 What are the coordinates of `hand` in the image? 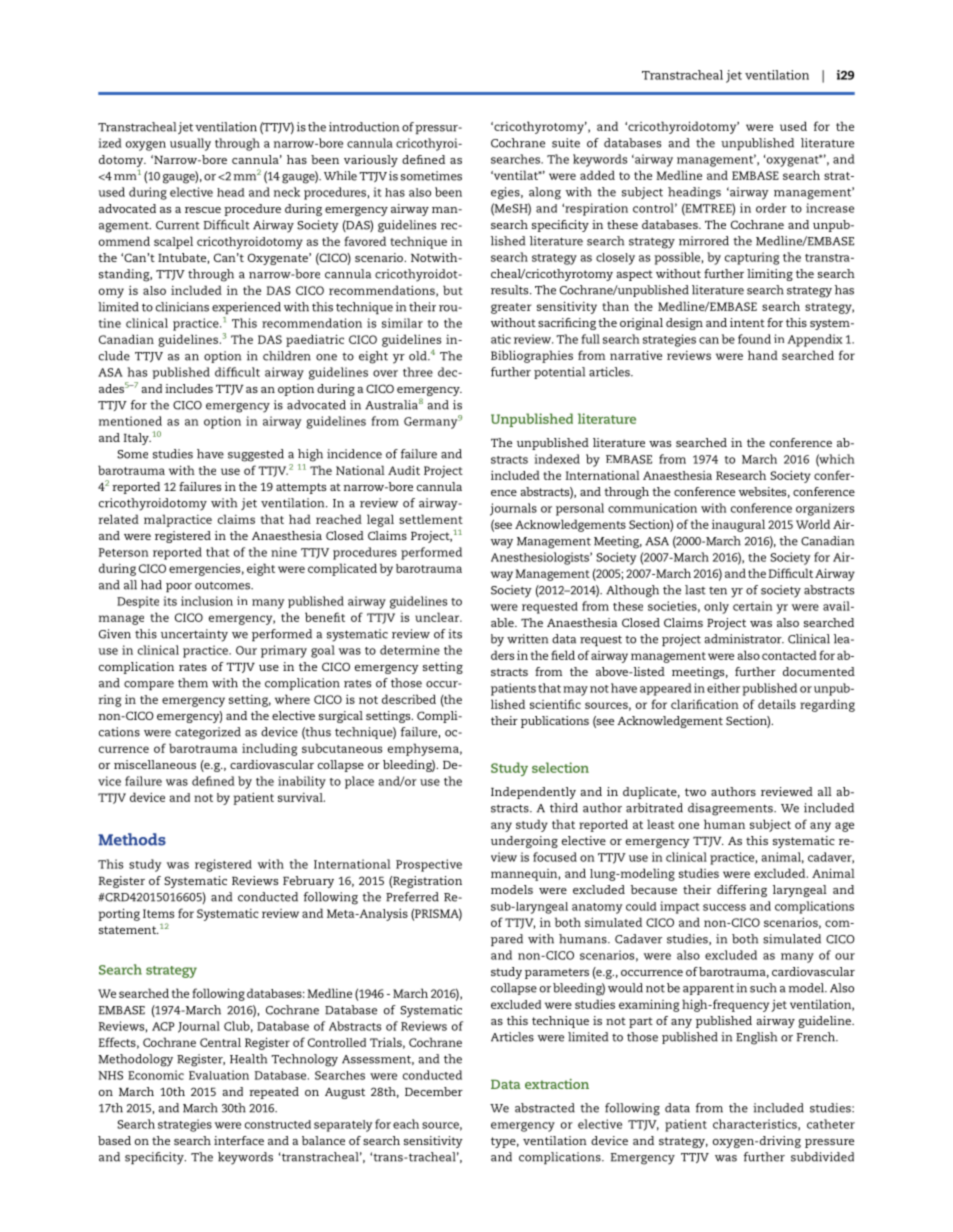 It's located at (763, 355).
